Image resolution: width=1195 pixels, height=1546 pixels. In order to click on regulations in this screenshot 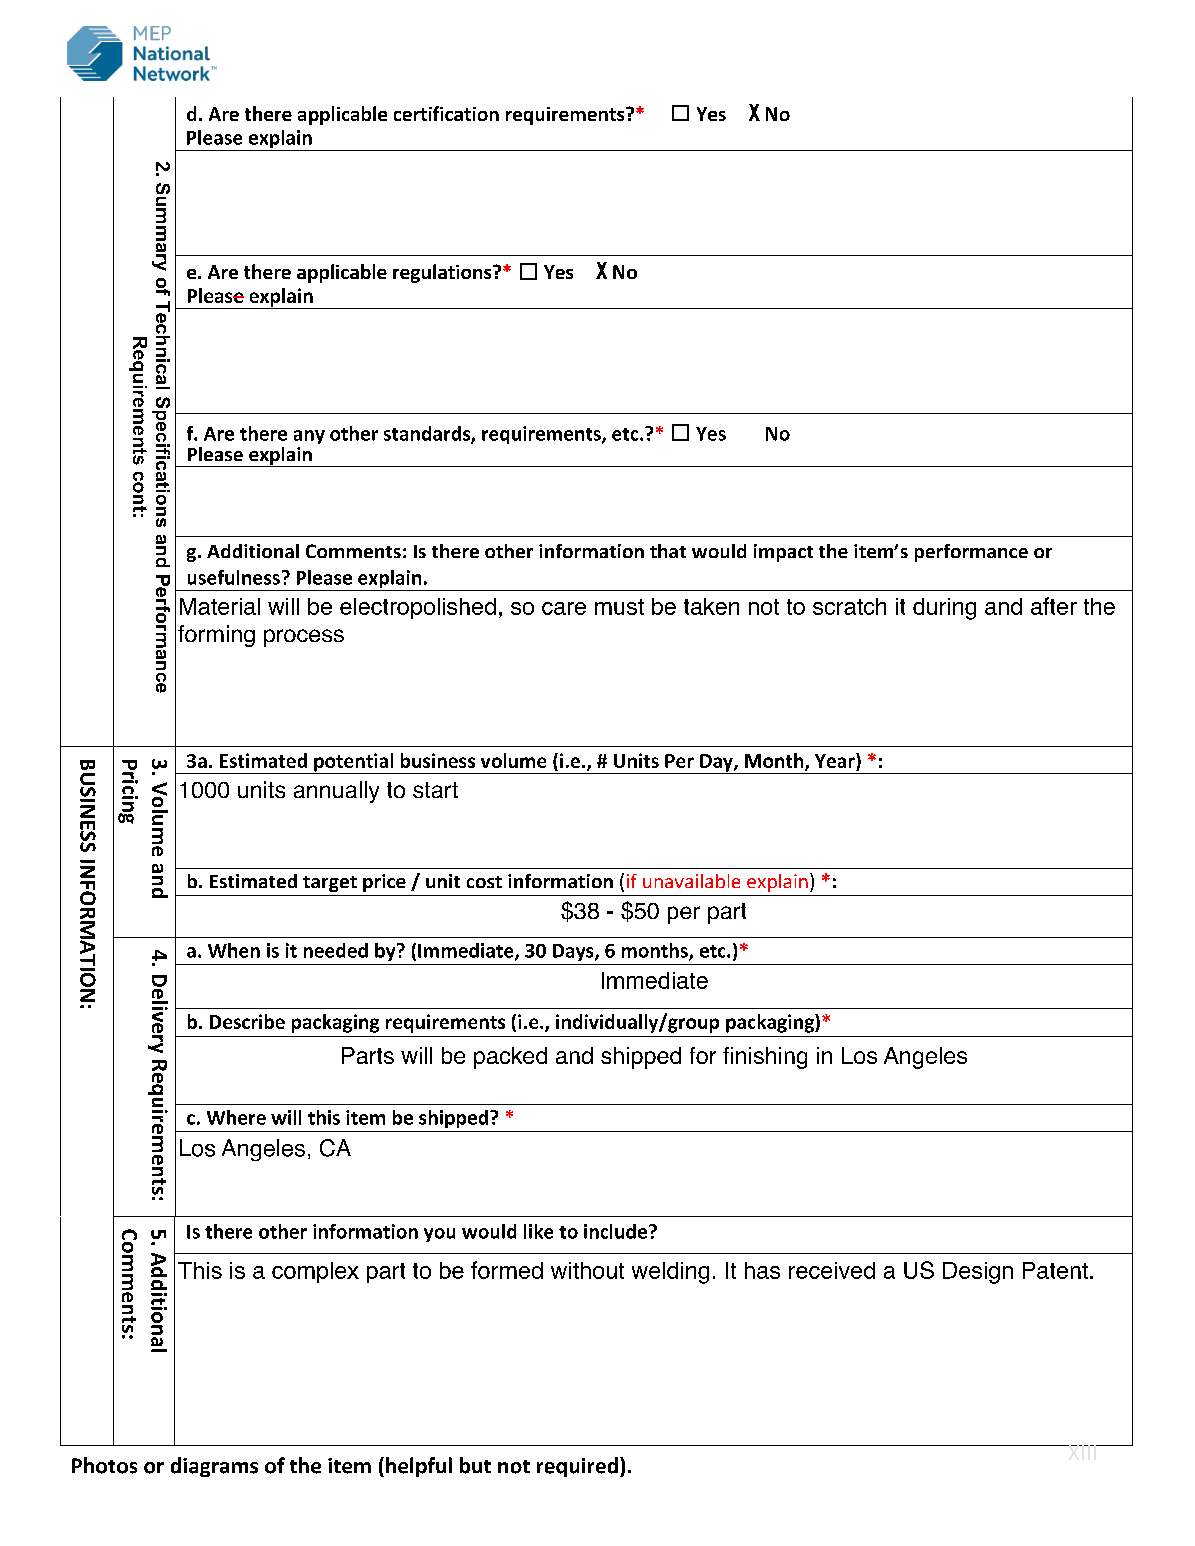, I will do `click(443, 273)`.
